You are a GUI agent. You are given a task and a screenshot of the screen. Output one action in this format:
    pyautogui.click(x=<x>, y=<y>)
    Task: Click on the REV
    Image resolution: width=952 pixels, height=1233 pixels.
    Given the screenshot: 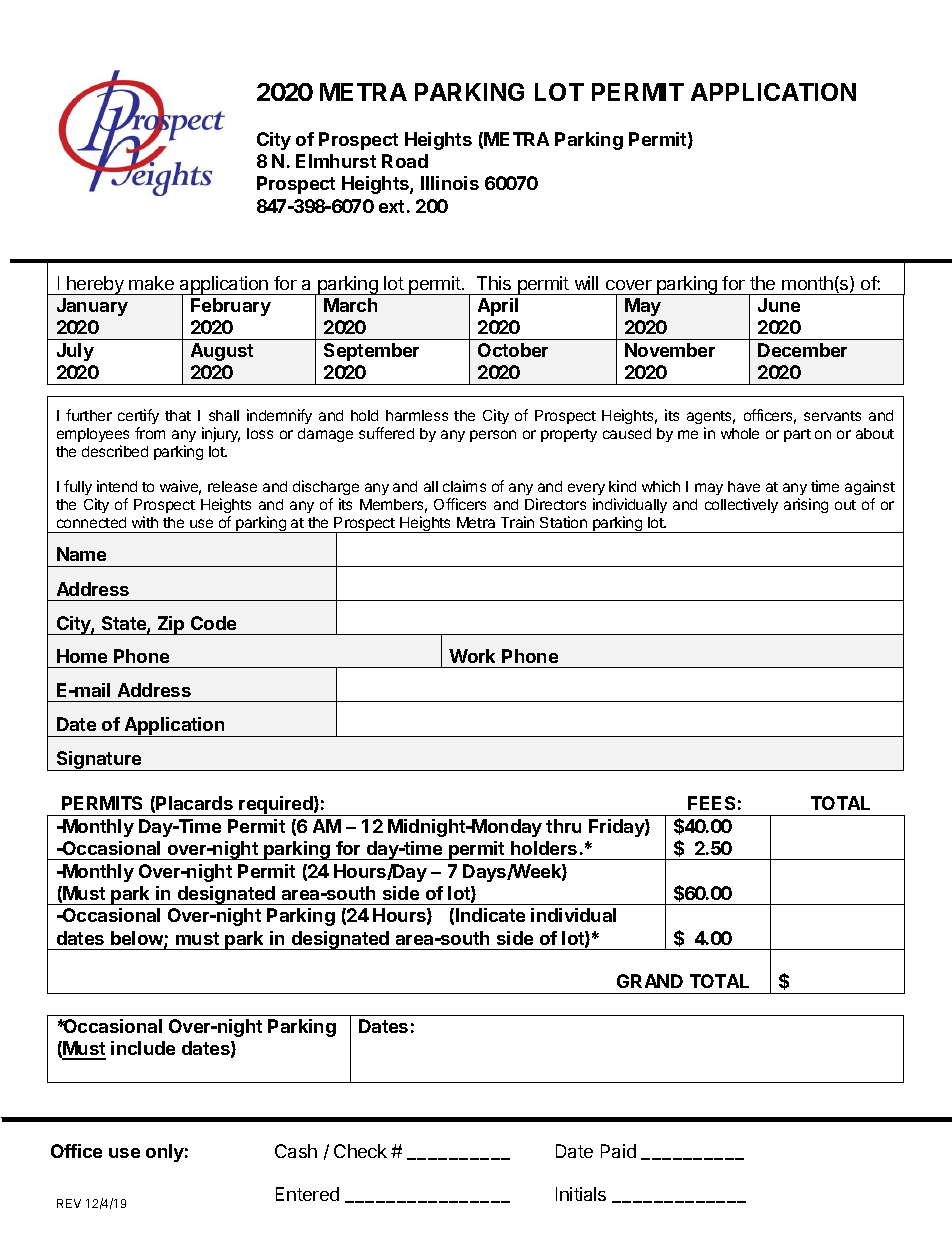 What is the action you would take?
    pyautogui.click(x=69, y=1203)
